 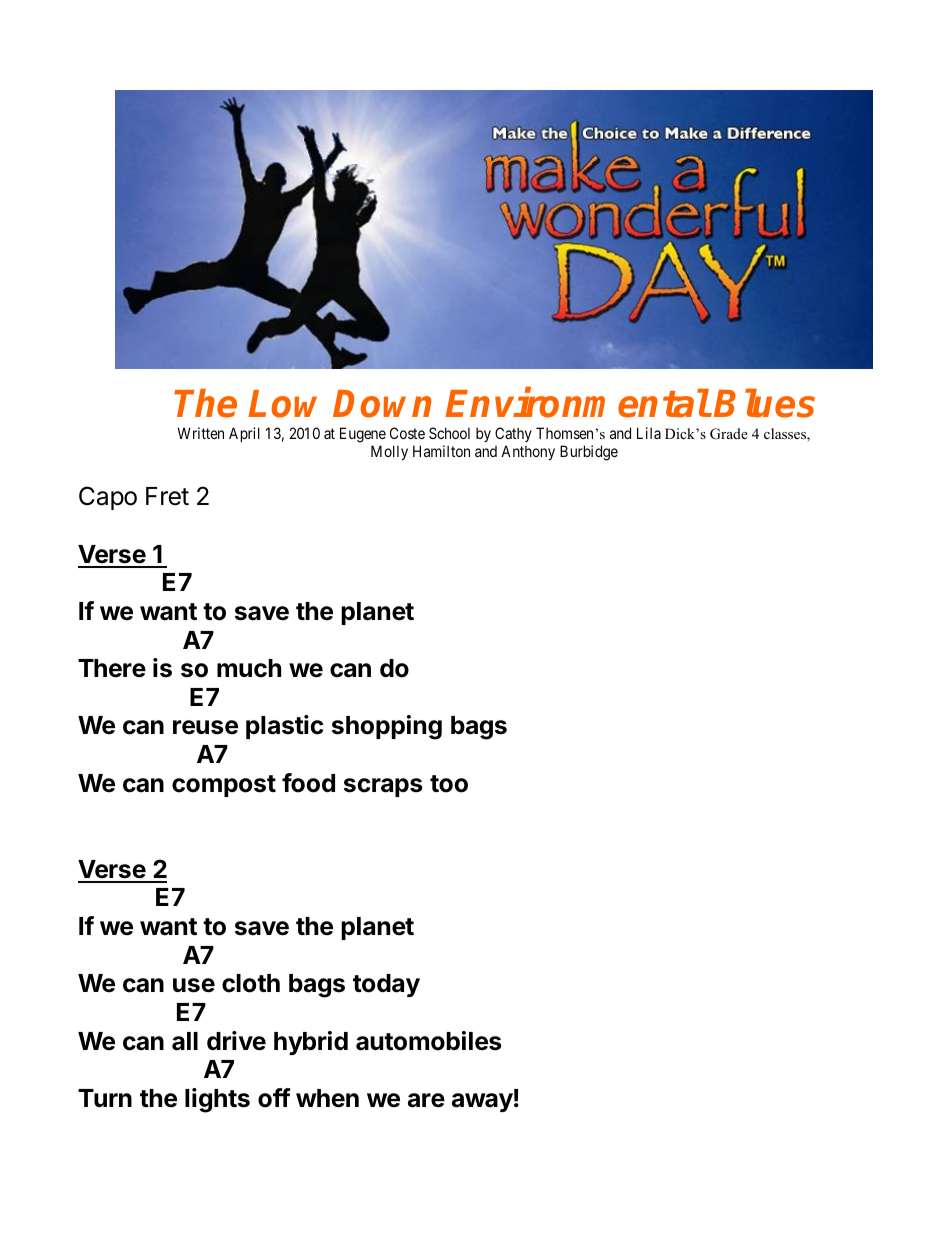 What do you see at coordinates (217, 1100) in the screenshot?
I see `lights` at bounding box center [217, 1100].
